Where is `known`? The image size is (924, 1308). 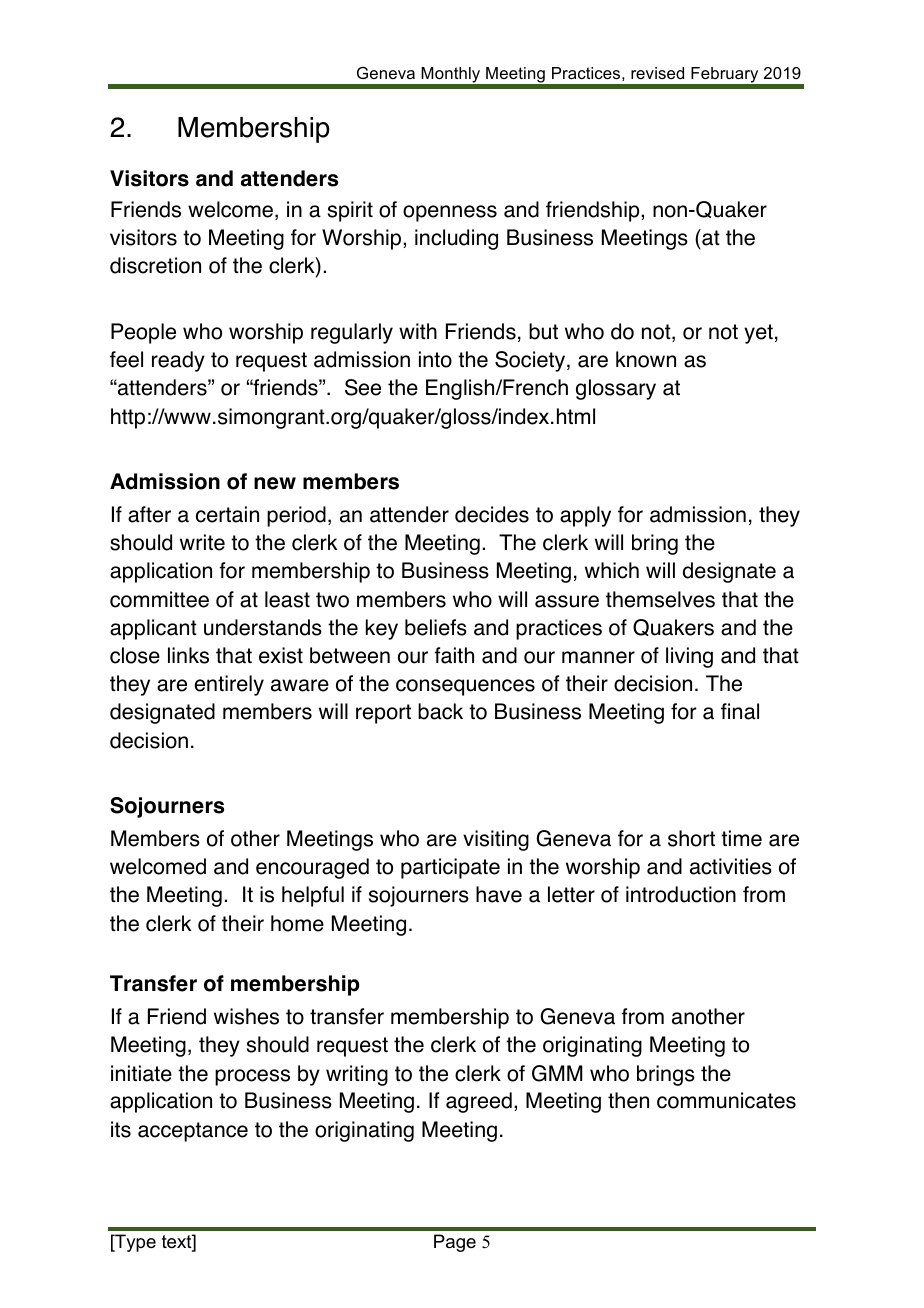
known is located at coordinates (646, 359).
